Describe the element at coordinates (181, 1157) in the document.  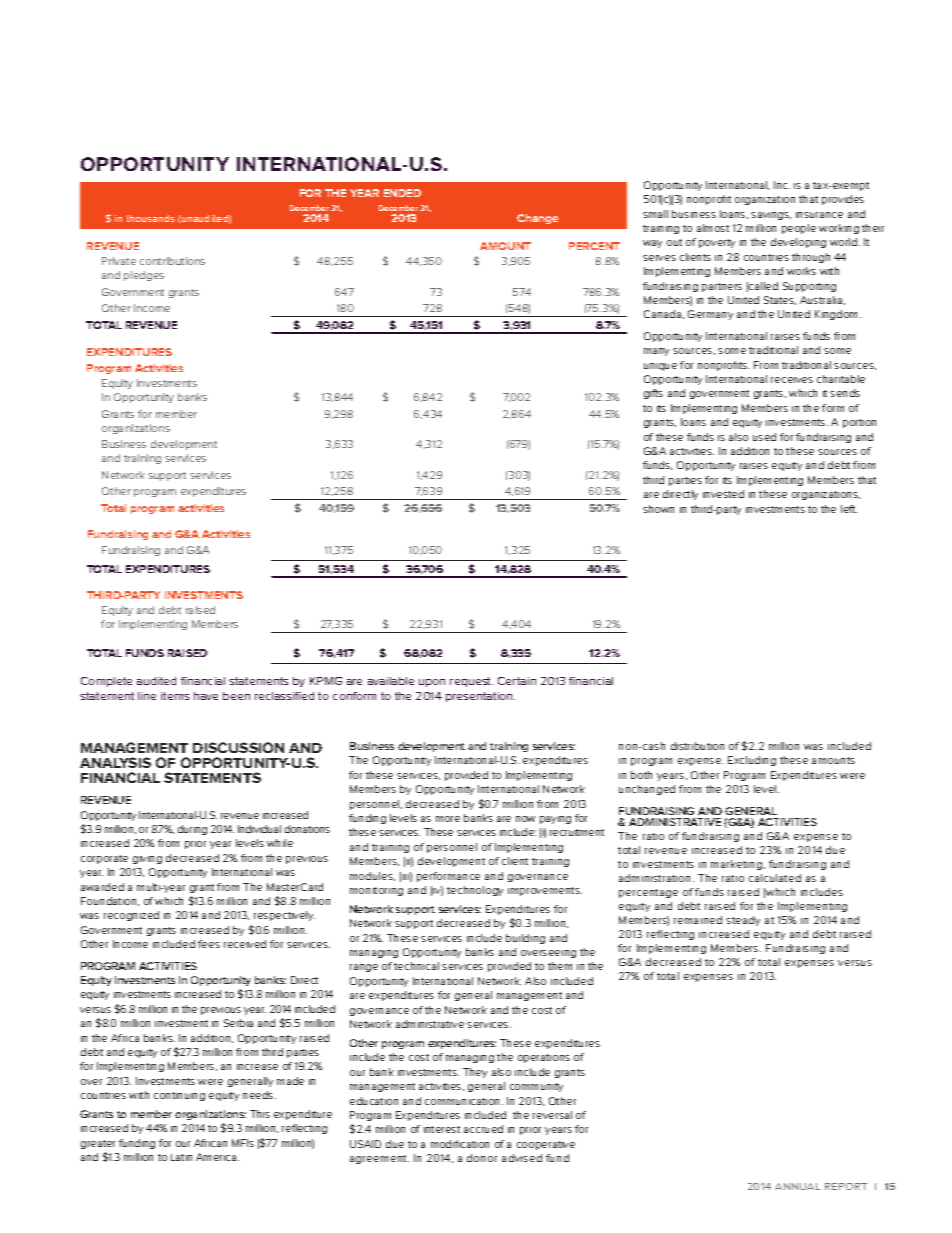
I see `Latin` at that location.
